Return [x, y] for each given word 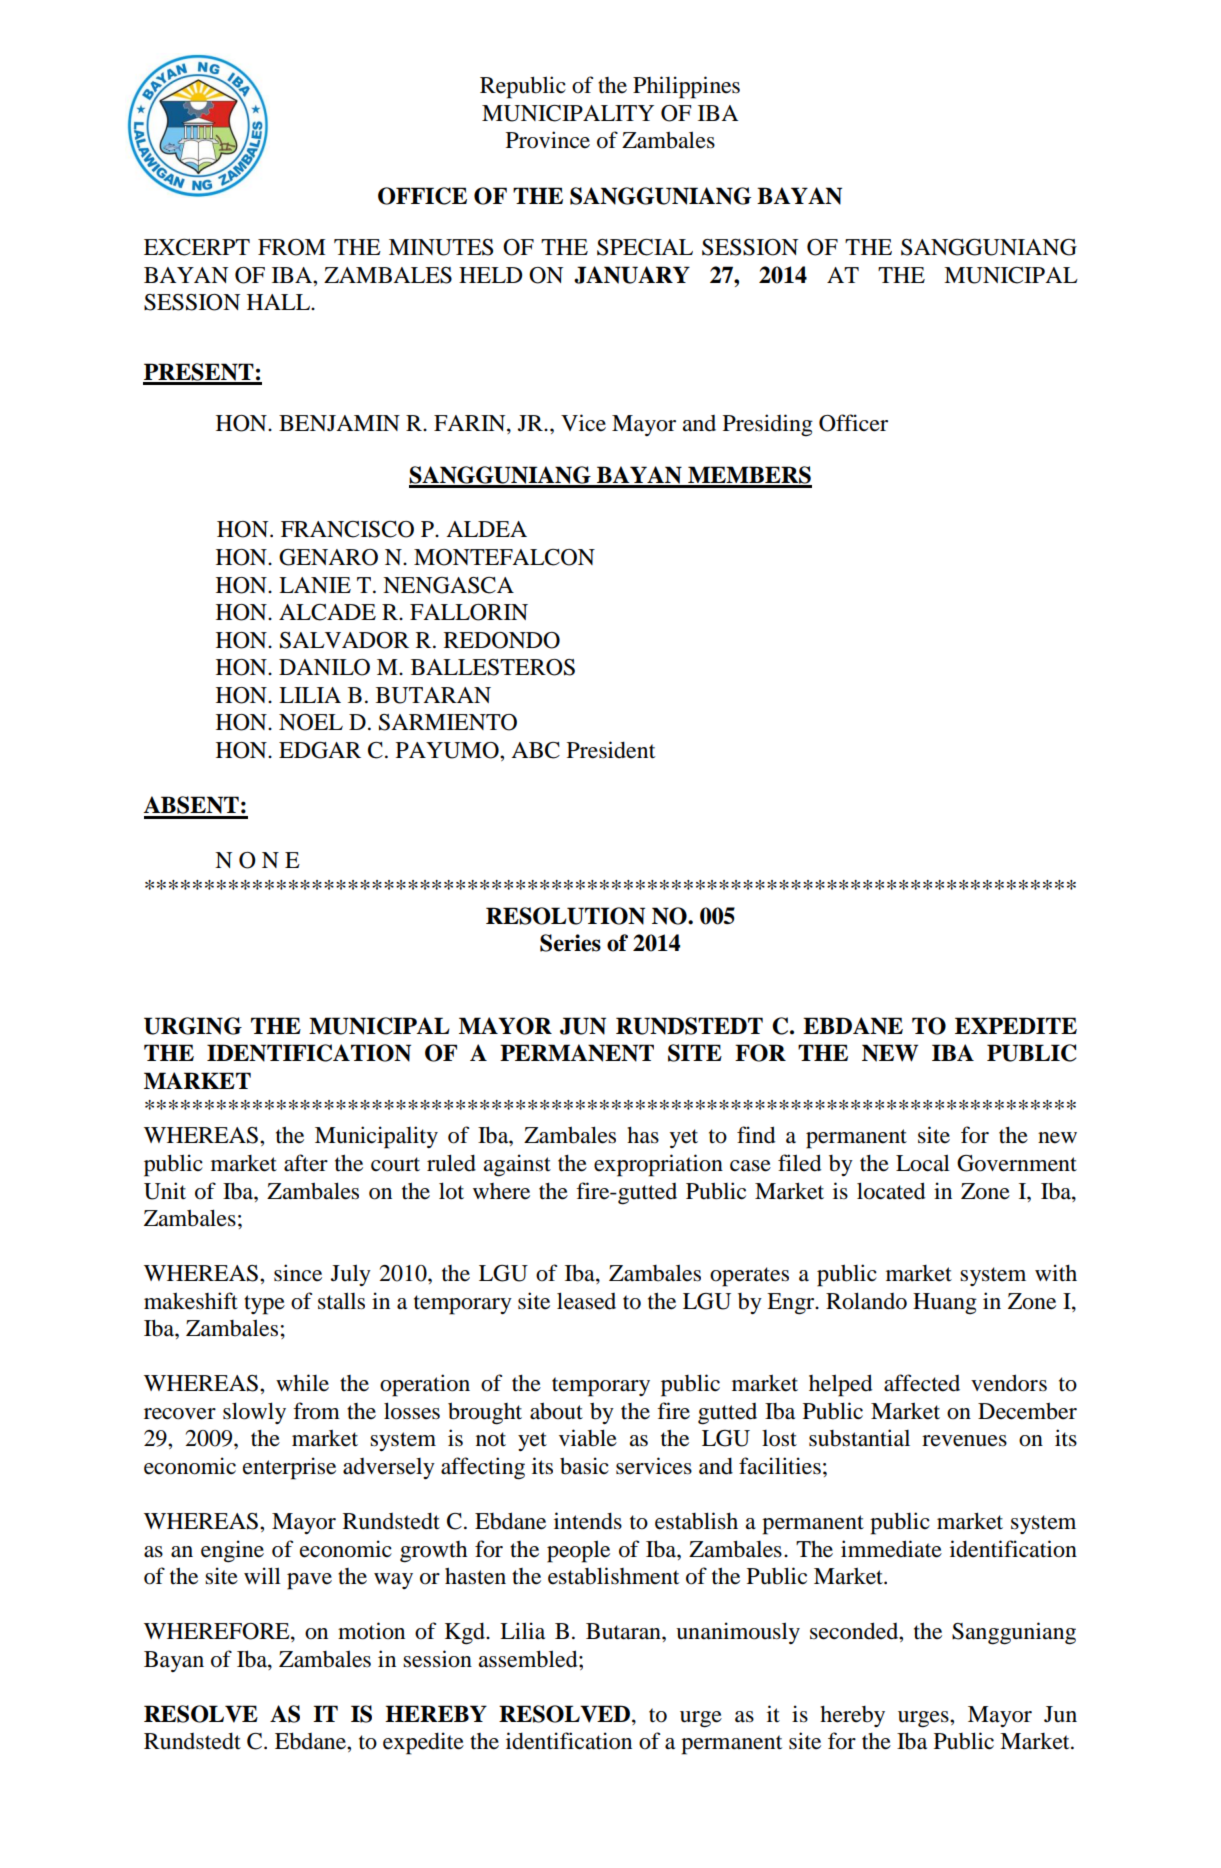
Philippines [686, 87]
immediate [891, 1549]
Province [548, 140]
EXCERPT [197, 247]
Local [923, 1163]
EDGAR [320, 750]
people [578, 1551]
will [262, 1575]
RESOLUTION [565, 916]
